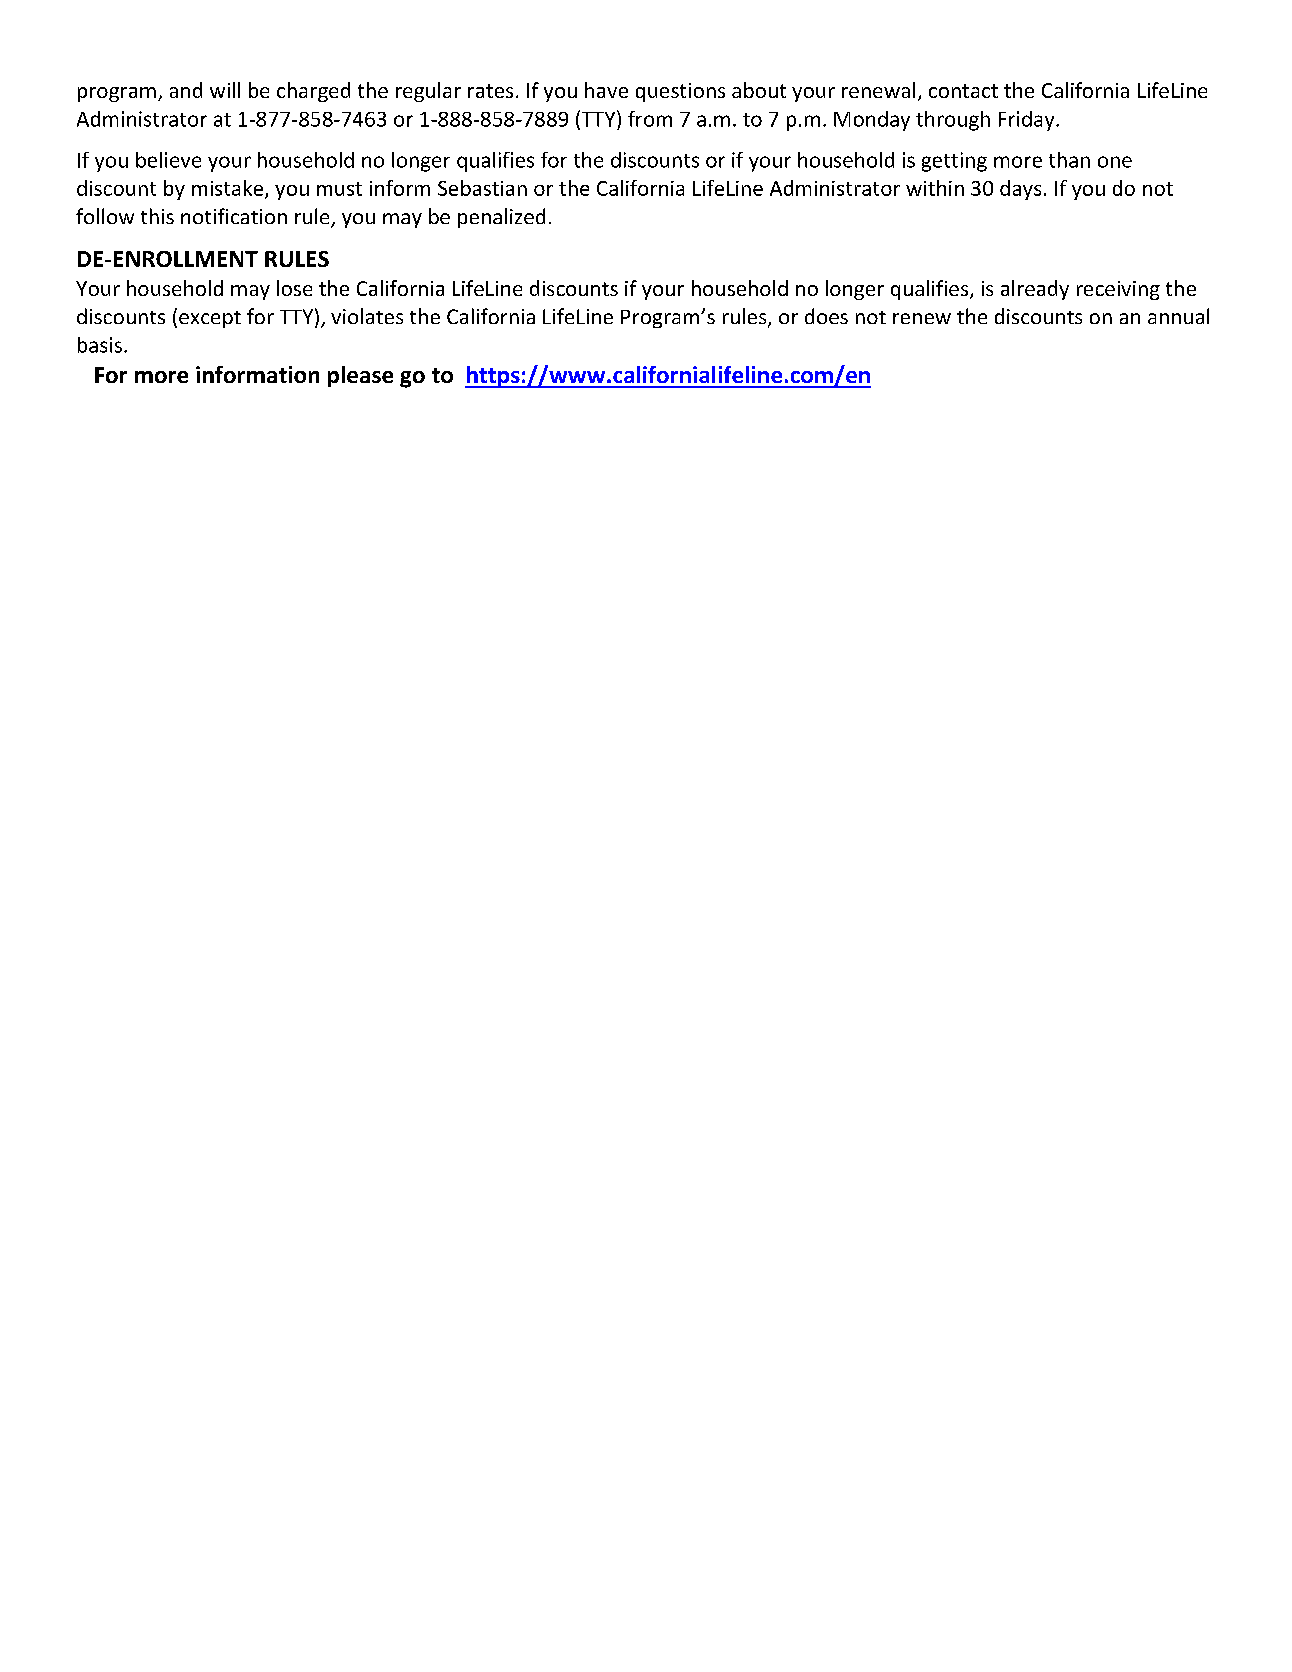 The image size is (1292, 1672). I want to click on Sebastian, so click(482, 188).
